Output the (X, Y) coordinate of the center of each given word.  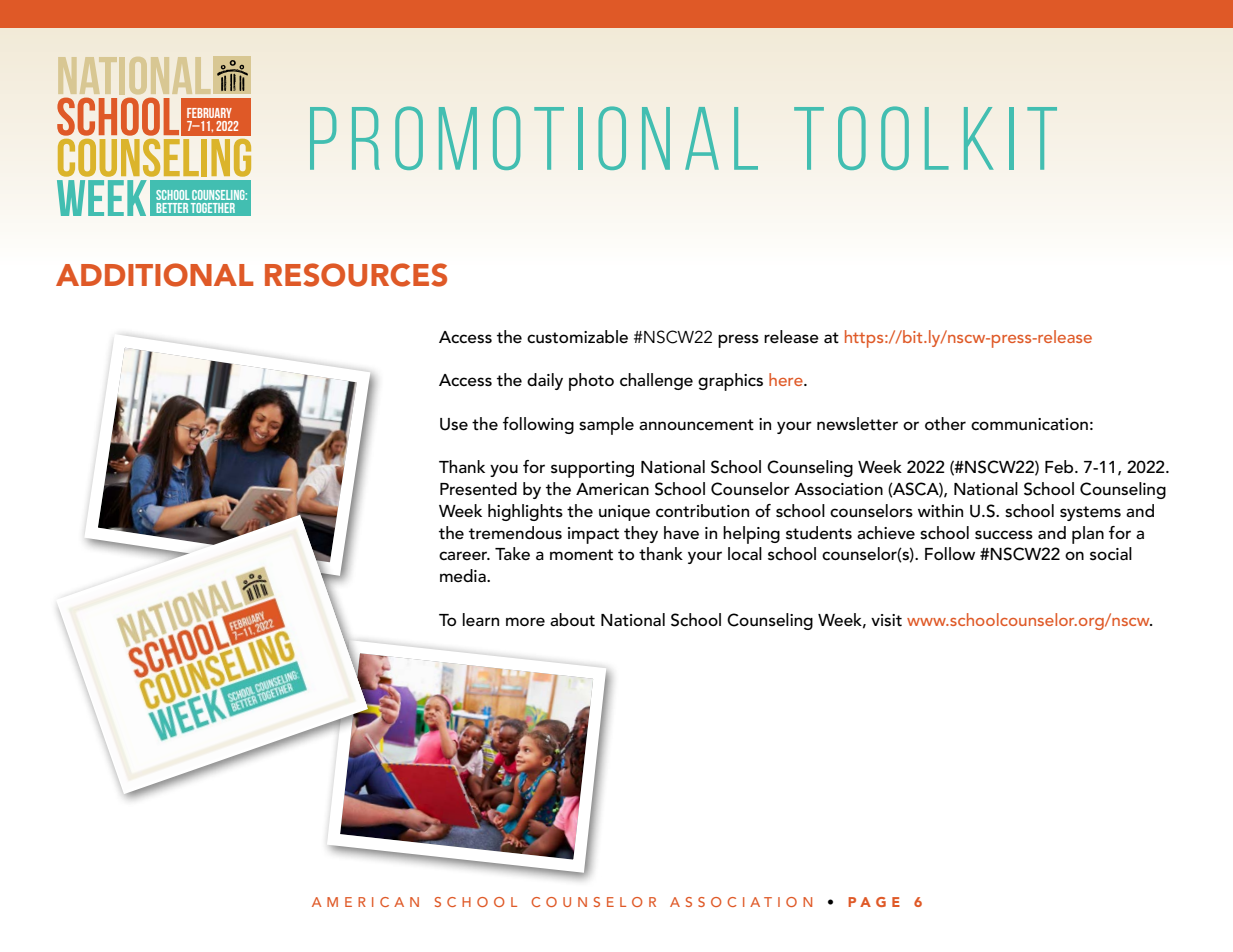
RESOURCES (356, 275)
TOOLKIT (925, 138)
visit (886, 620)
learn (481, 620)
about (572, 619)
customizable (577, 337)
